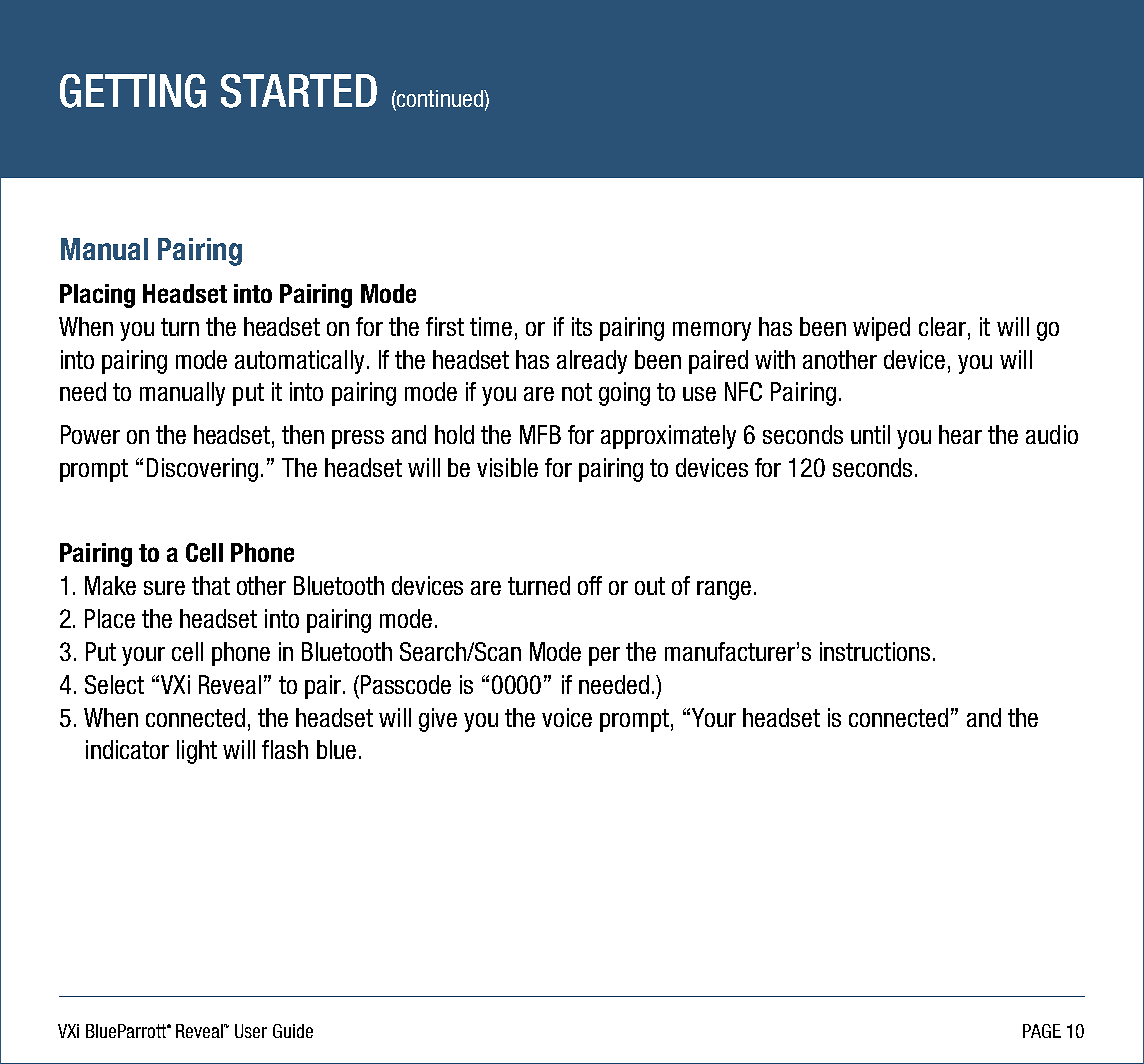 Image resolution: width=1144 pixels, height=1064 pixels. Describe the element at coordinates (567, 717) in the screenshot. I see `voice` at that location.
